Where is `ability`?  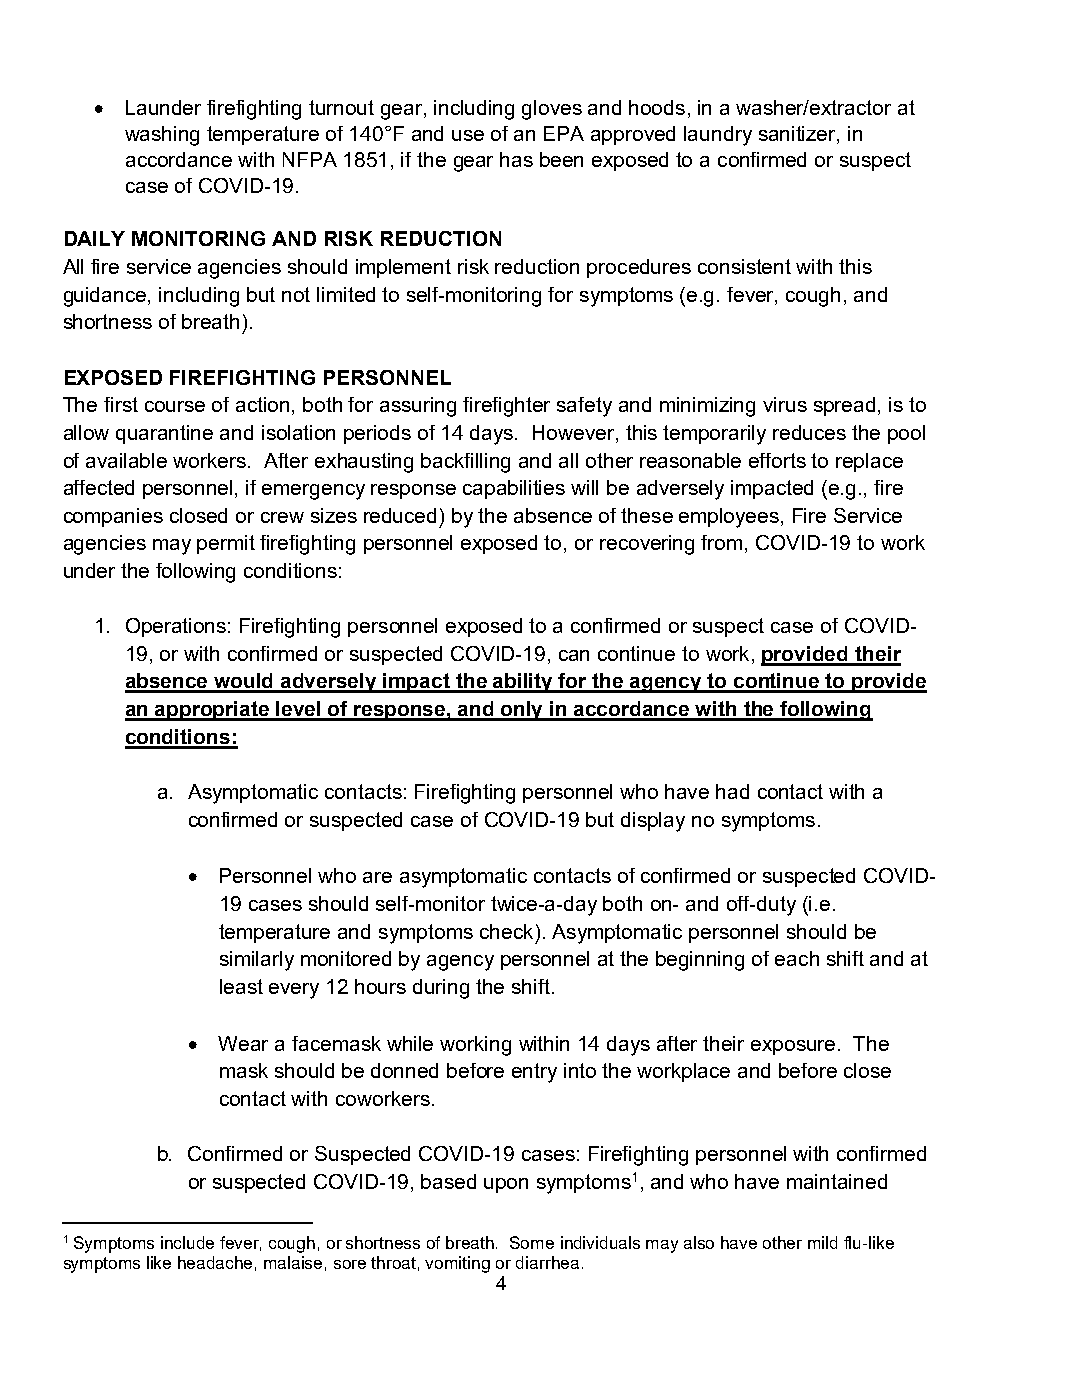 ability is located at coordinates (524, 683).
